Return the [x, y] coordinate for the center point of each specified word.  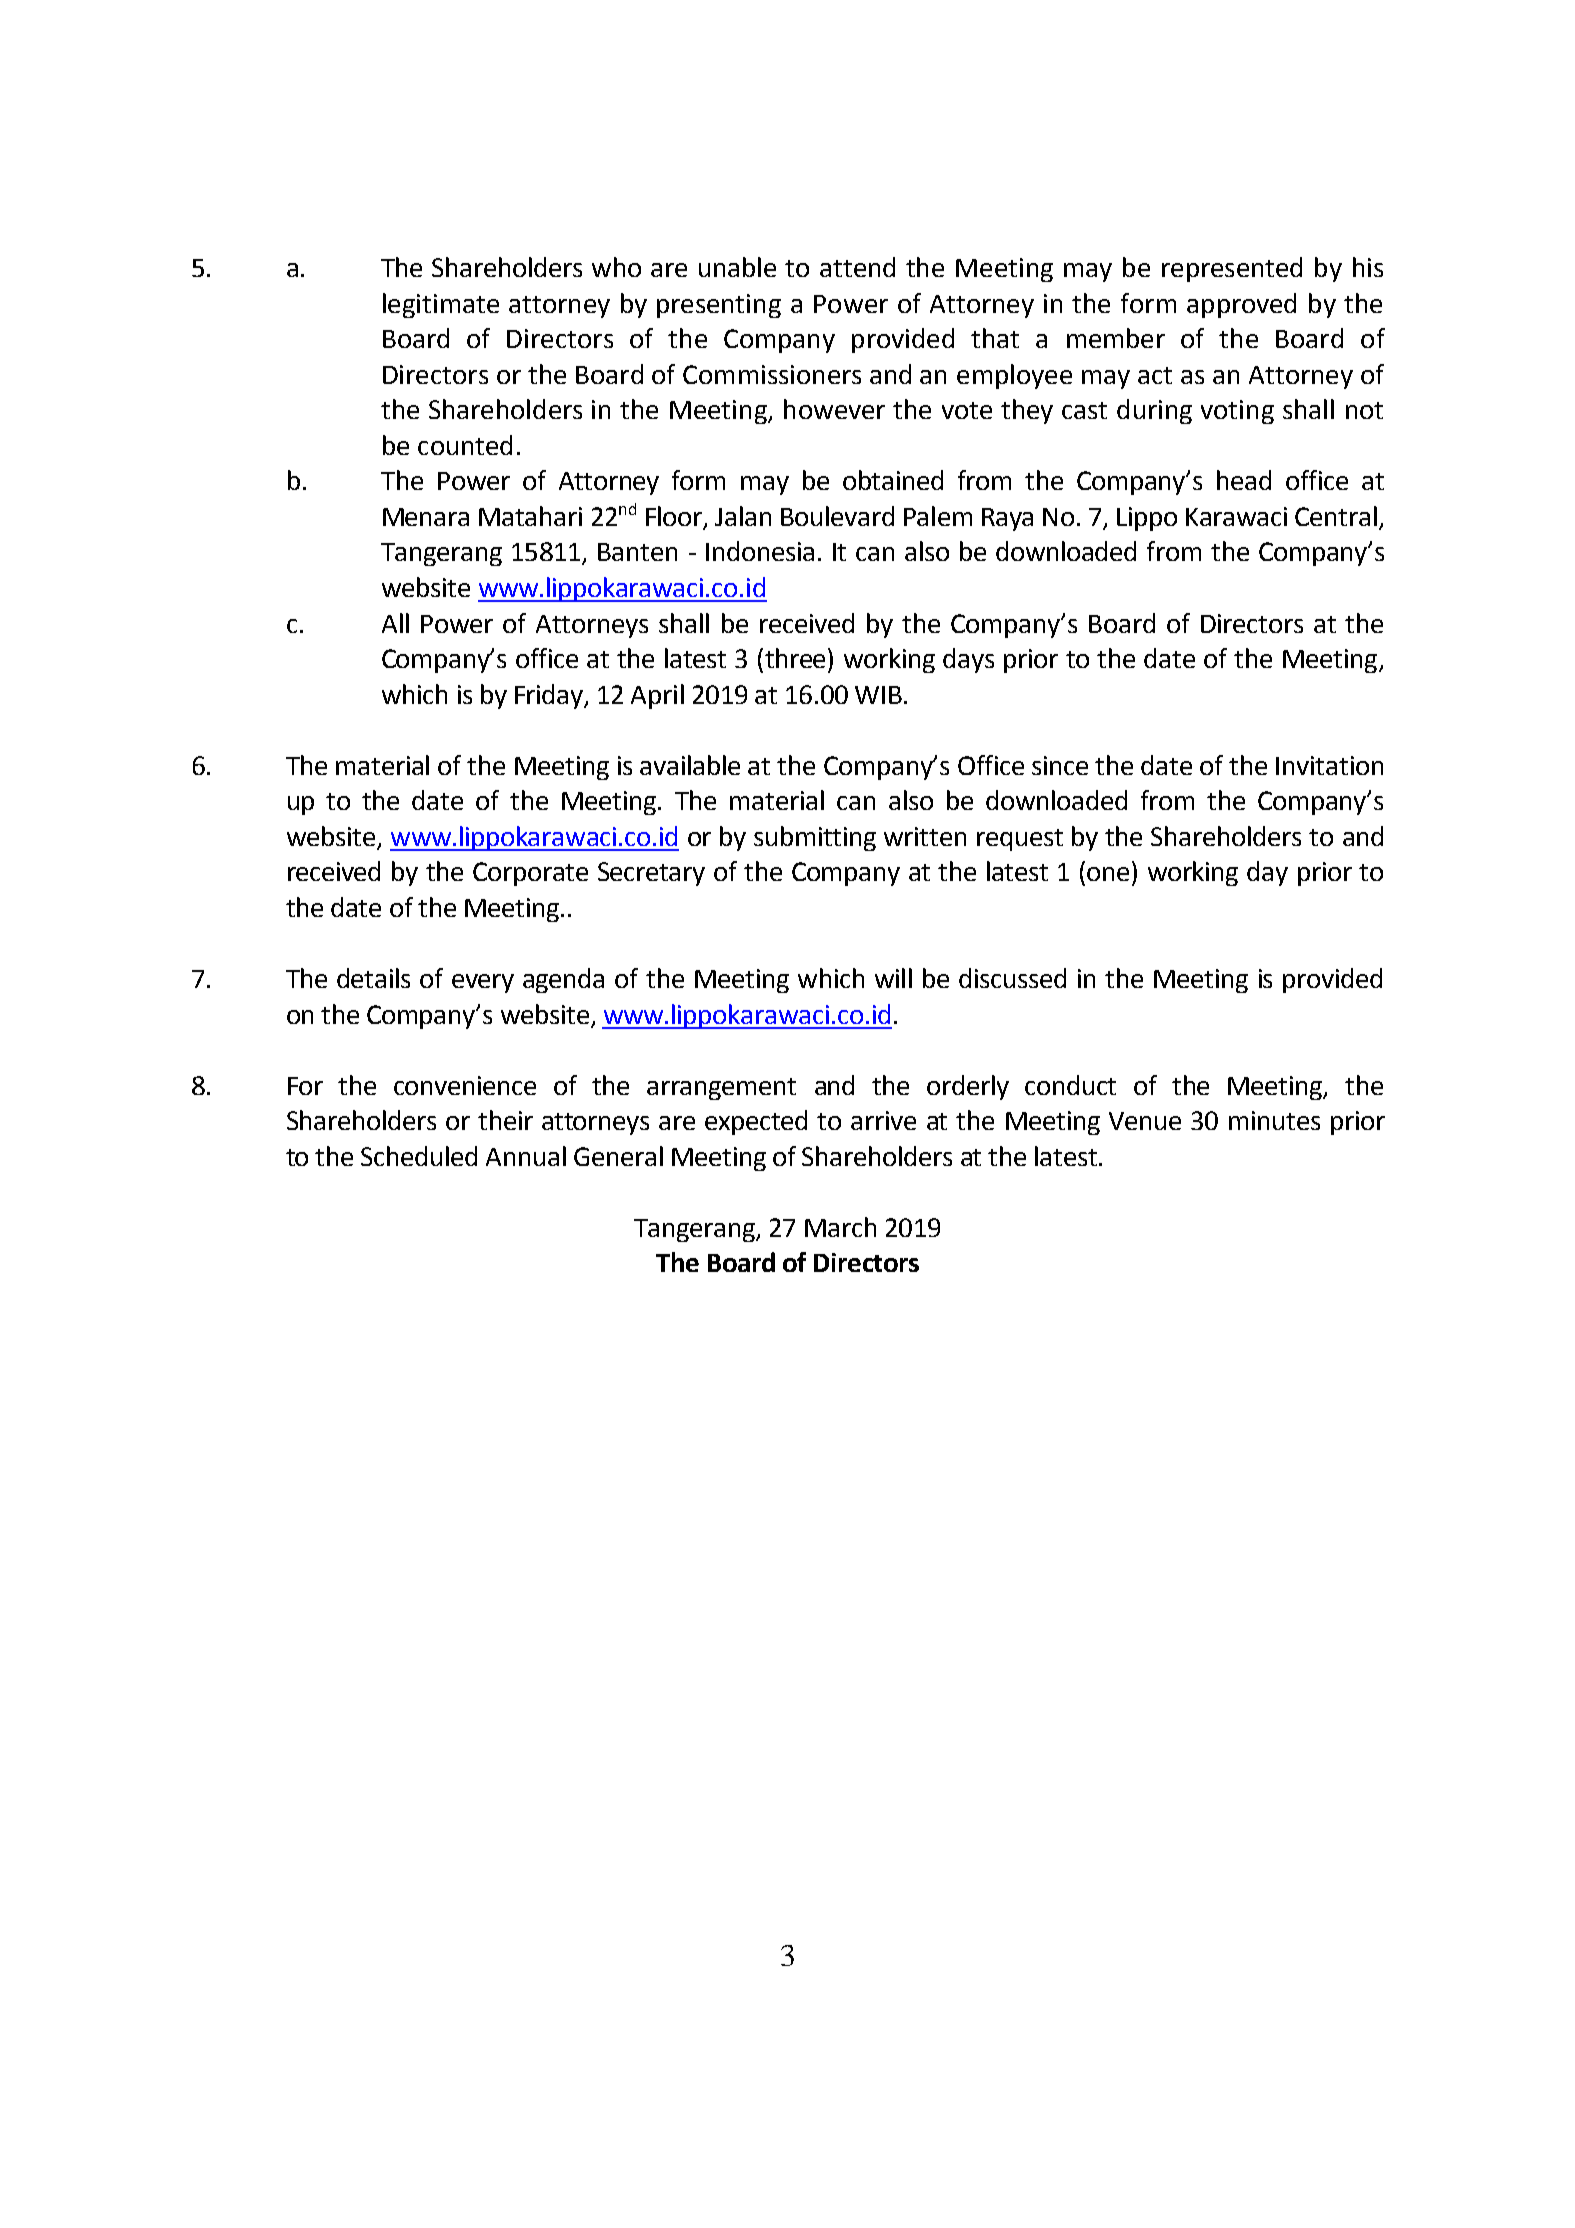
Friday [550, 696]
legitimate [441, 305]
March [840, 1227]
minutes [1274, 1120]
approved [1241, 305]
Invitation [1329, 765]
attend [857, 267]
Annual [526, 1156]
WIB [878, 695]
